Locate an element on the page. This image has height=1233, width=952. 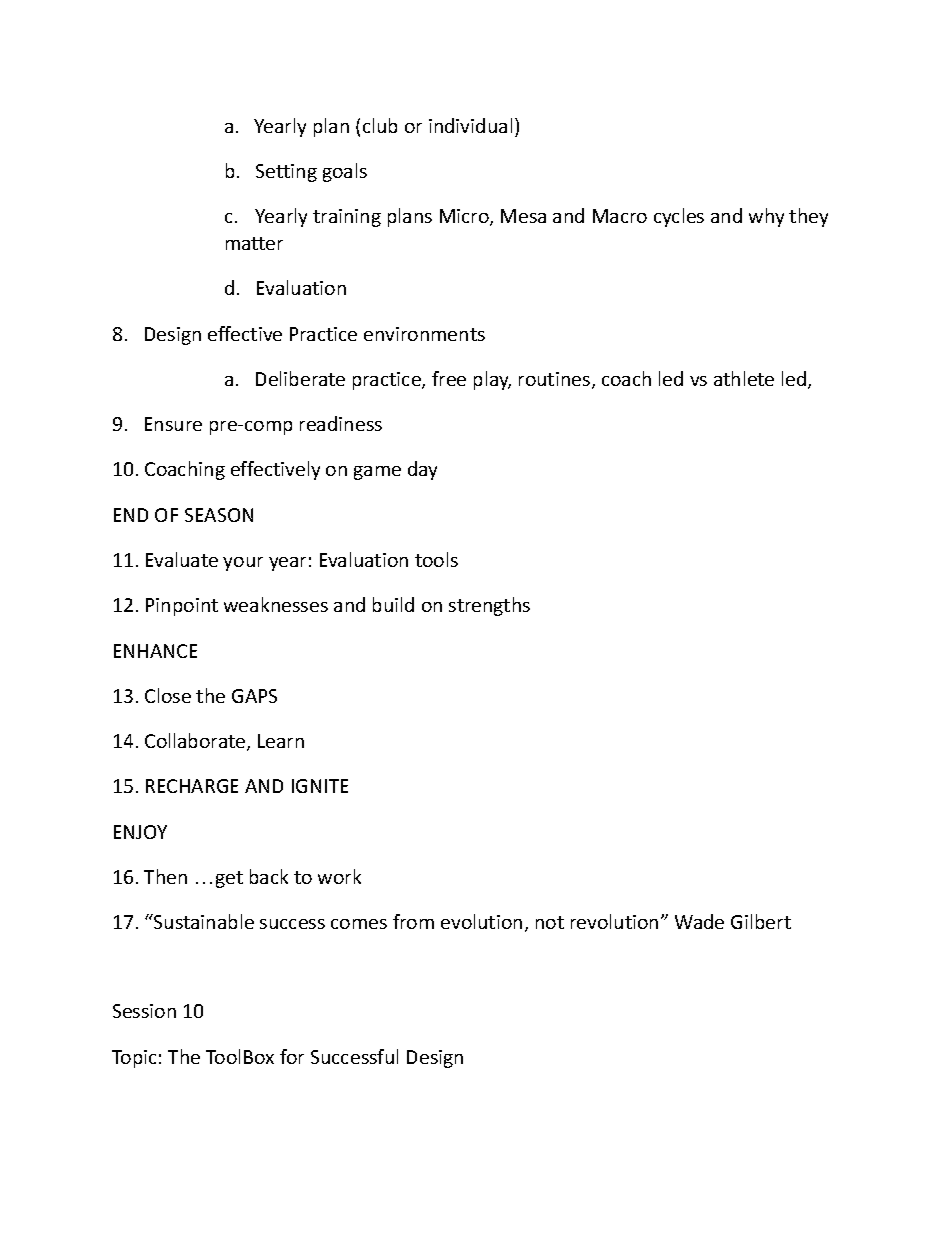
day is located at coordinates (422, 470).
